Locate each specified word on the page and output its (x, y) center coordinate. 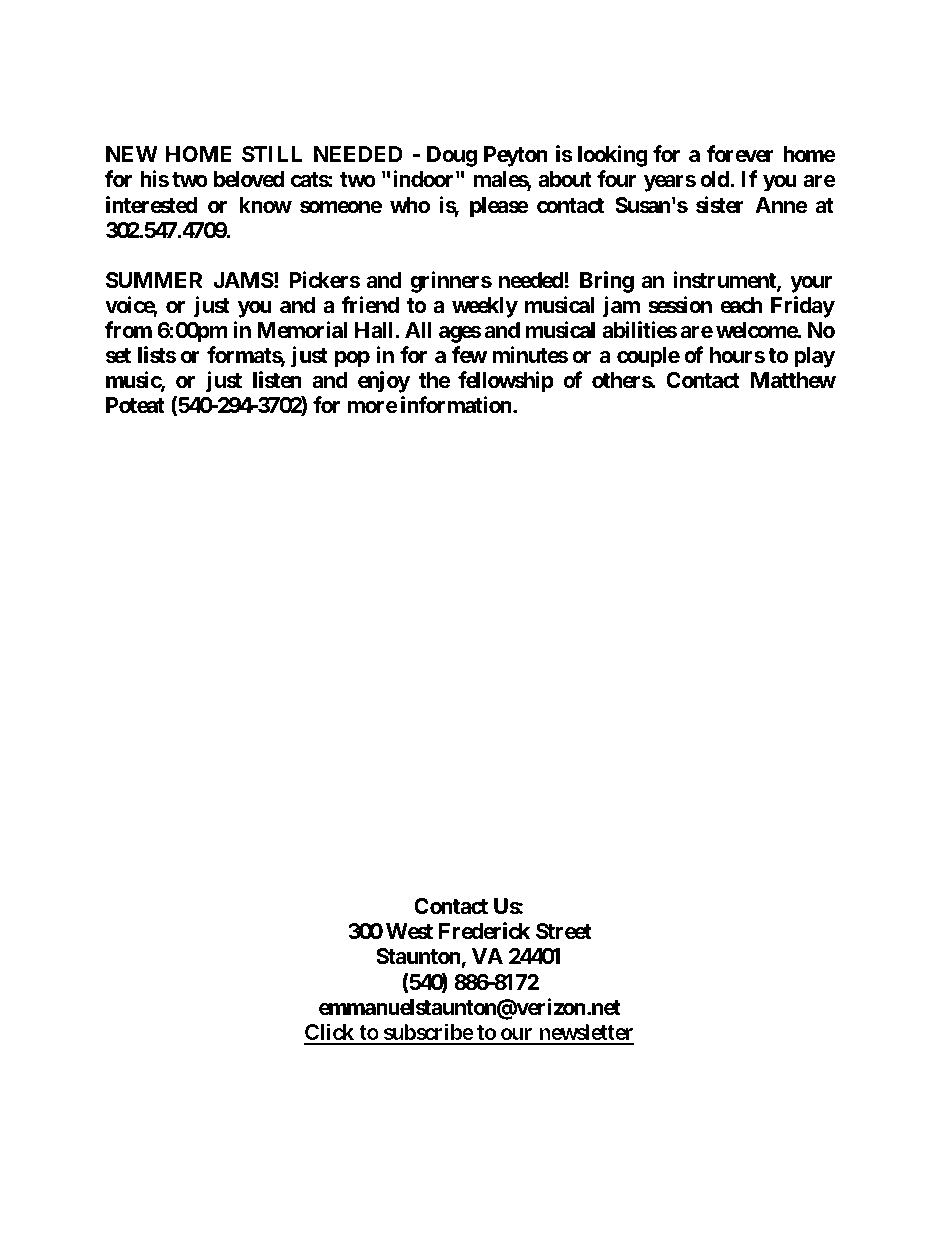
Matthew (793, 380)
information (457, 404)
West (409, 931)
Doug (452, 156)
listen (277, 380)
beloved (249, 179)
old (715, 179)
